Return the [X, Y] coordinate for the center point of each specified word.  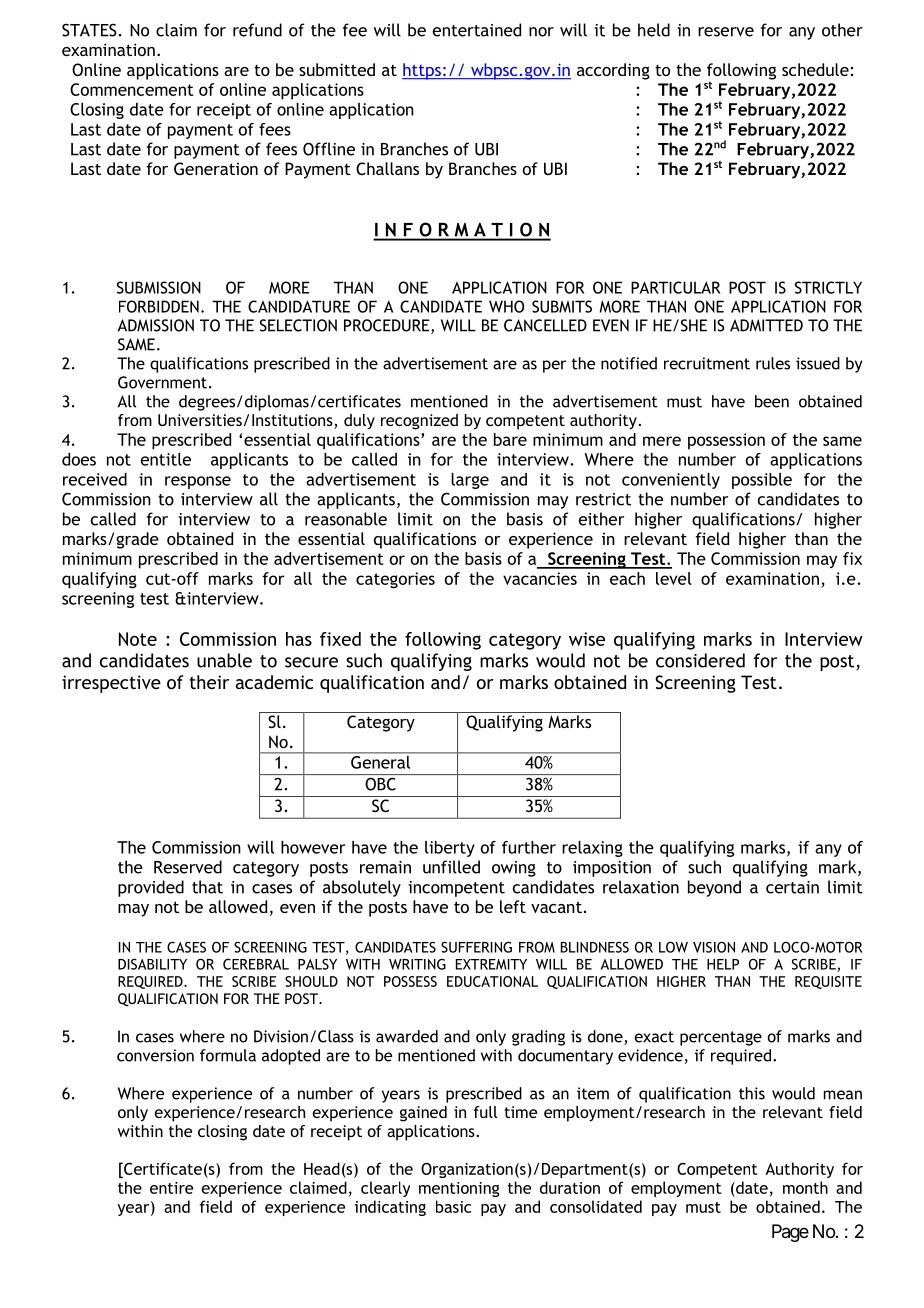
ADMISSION [156, 325]
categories [395, 580]
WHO [506, 306]
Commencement [132, 89]
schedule [815, 69]
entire [171, 1188]
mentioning [459, 1189]
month [805, 1187]
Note [138, 639]
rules [773, 363]
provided [151, 888]
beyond [714, 888]
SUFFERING [476, 947]
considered [700, 660]
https [422, 71]
